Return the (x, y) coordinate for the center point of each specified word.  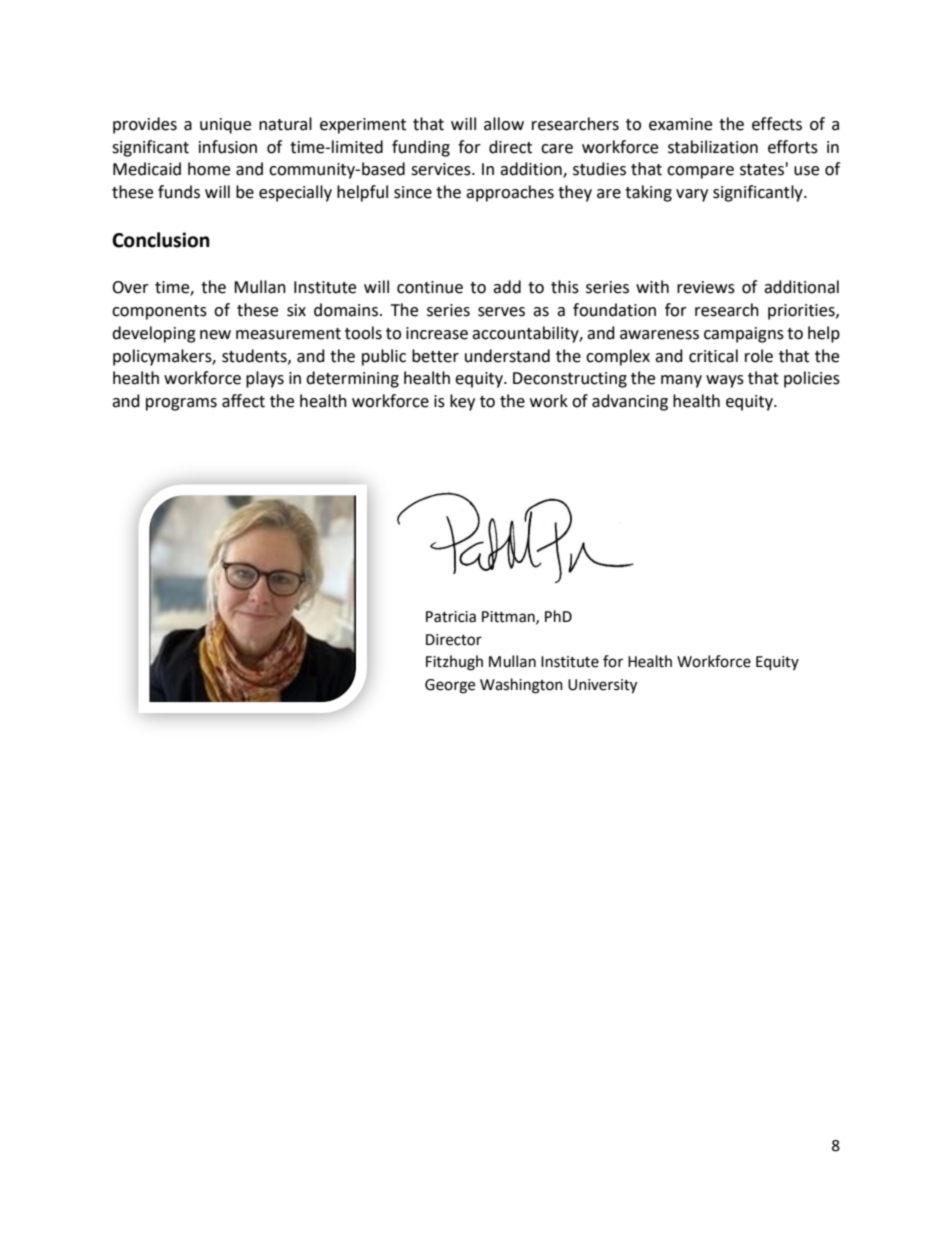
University (602, 686)
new (215, 335)
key (462, 402)
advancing (630, 402)
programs (181, 404)
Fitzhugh (454, 663)
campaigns (744, 335)
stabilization (713, 147)
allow (504, 124)
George (450, 686)
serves (501, 312)
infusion (228, 147)
